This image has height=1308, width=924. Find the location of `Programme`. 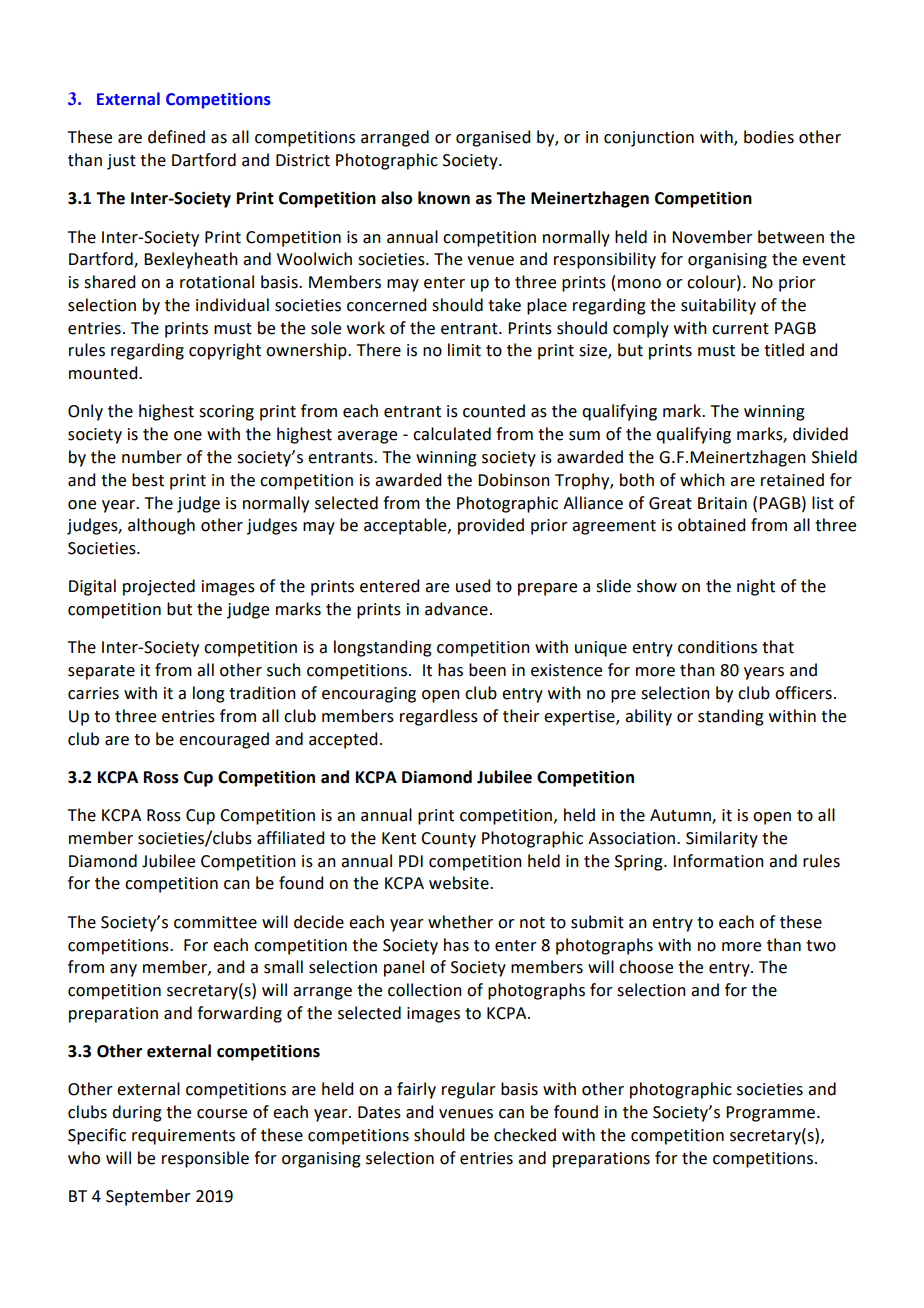

Programme is located at coordinates (770, 1114).
